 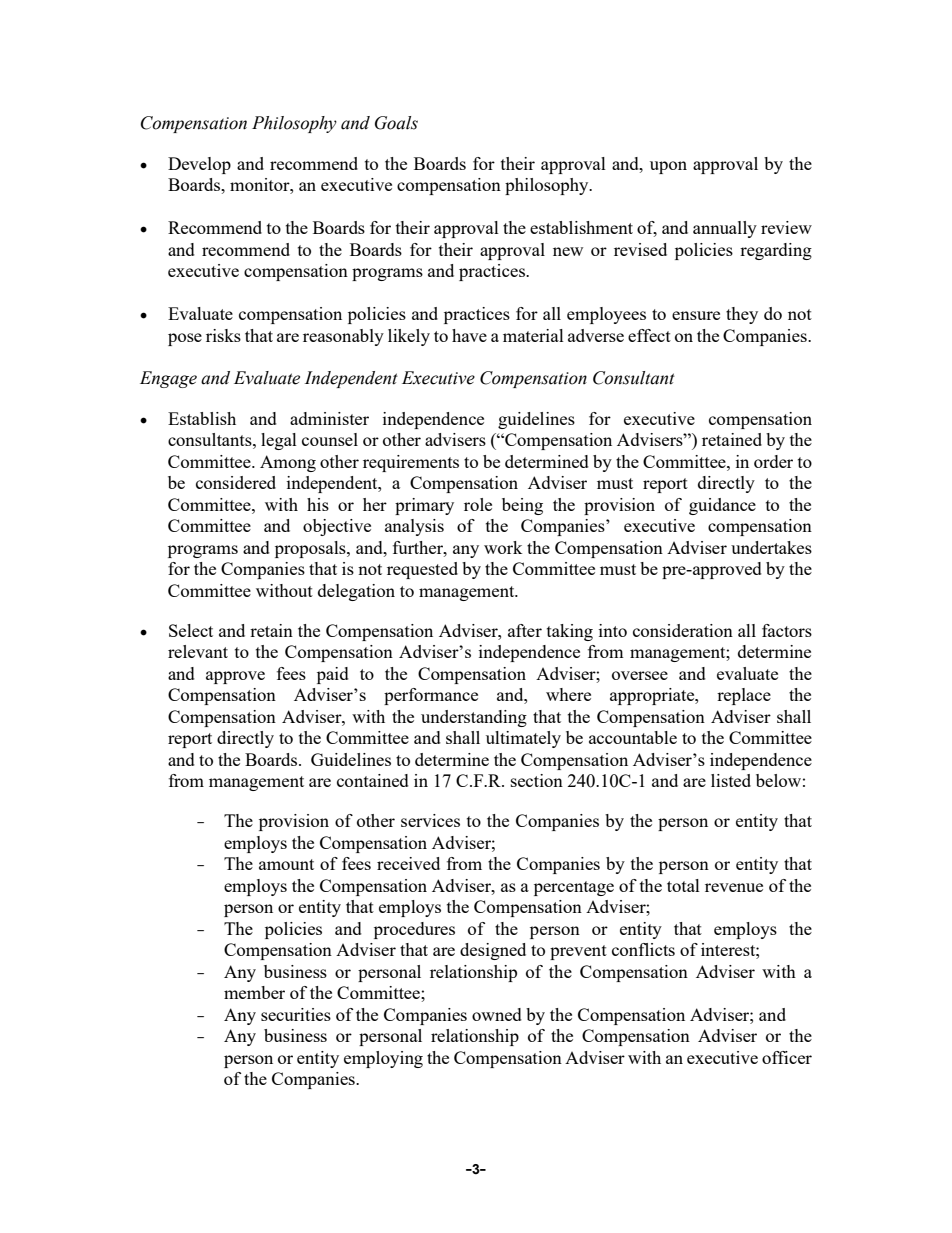 I want to click on Goals, so click(x=396, y=123).
